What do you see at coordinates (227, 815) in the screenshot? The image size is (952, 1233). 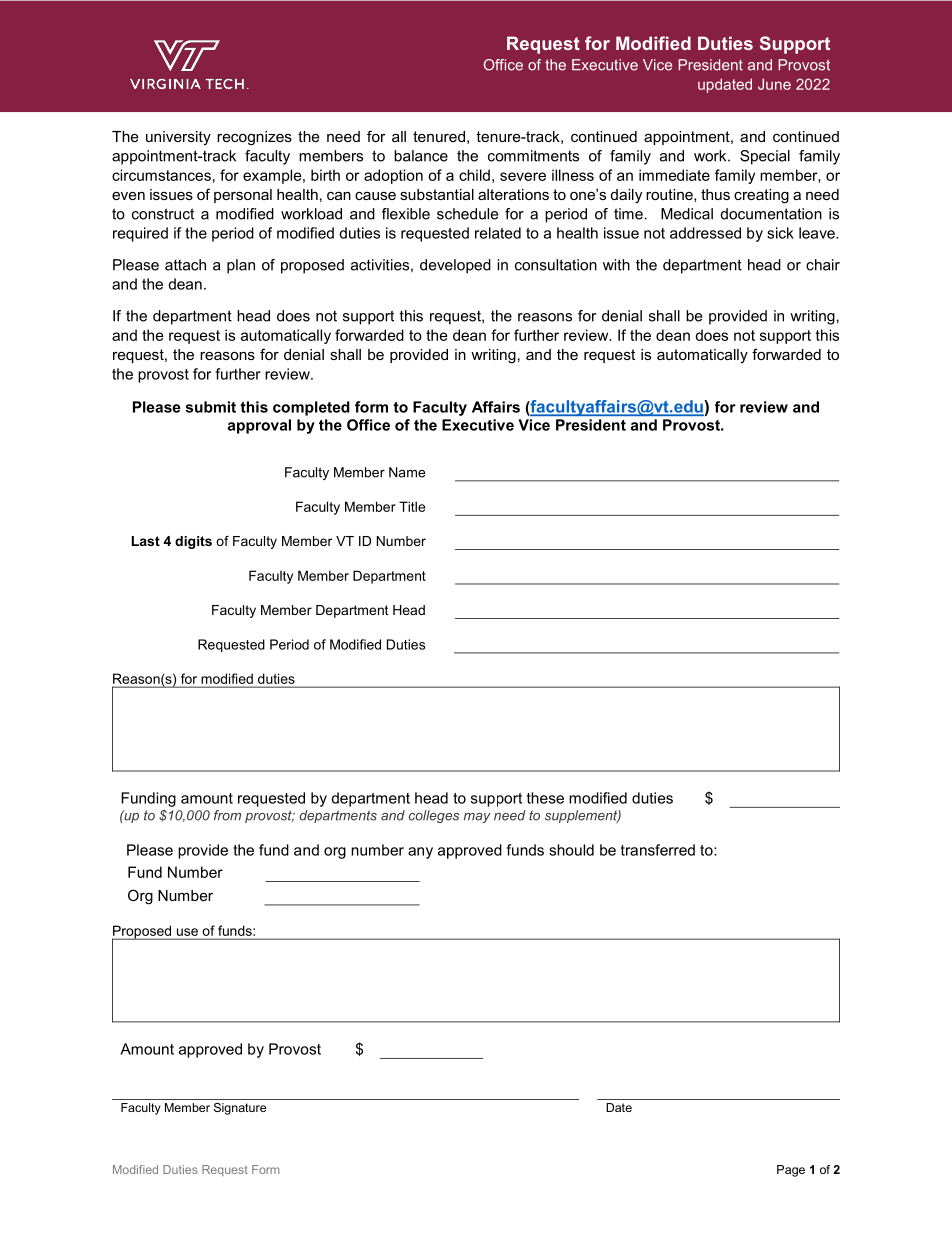 I see `from` at bounding box center [227, 815].
